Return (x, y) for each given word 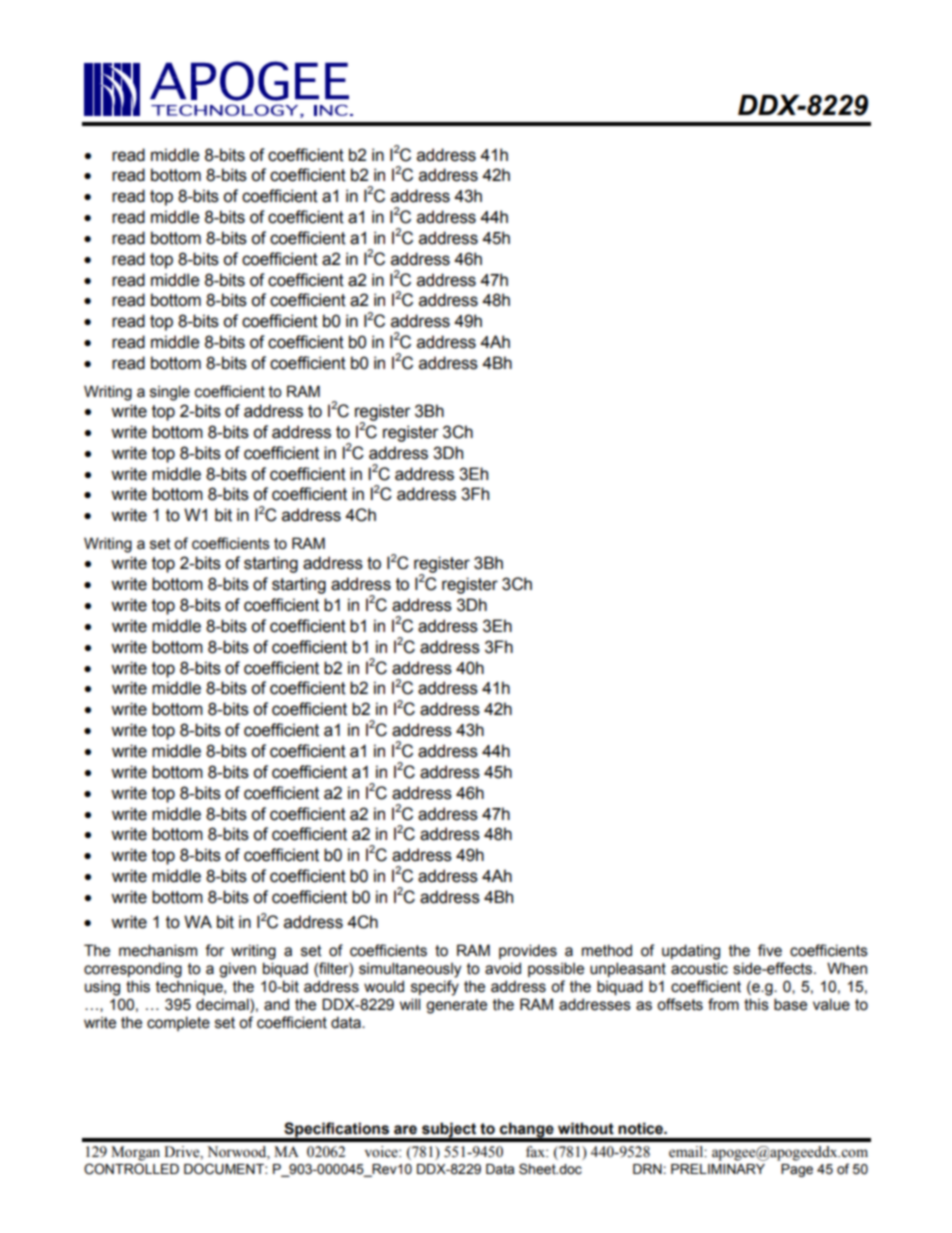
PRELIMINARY (718, 1169)
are (405, 1130)
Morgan (135, 1153)
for (214, 950)
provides (528, 951)
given (237, 970)
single (170, 393)
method (607, 950)
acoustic (699, 968)
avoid (503, 968)
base (790, 1004)
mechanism (158, 950)
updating (691, 952)
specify (435, 988)
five (770, 950)
